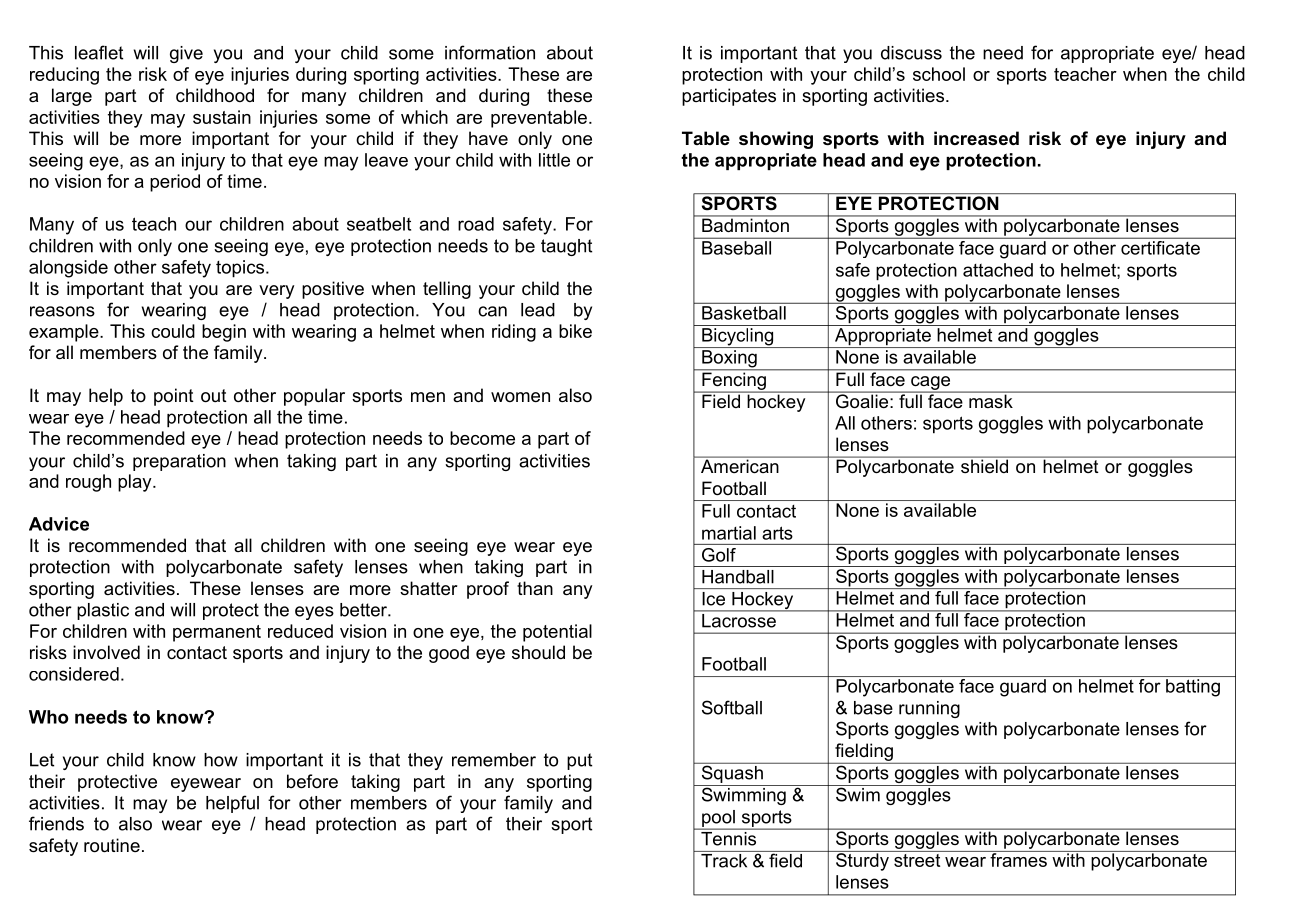 The image size is (1308, 924). Describe the element at coordinates (490, 52) in the screenshot. I see `information` at that location.
